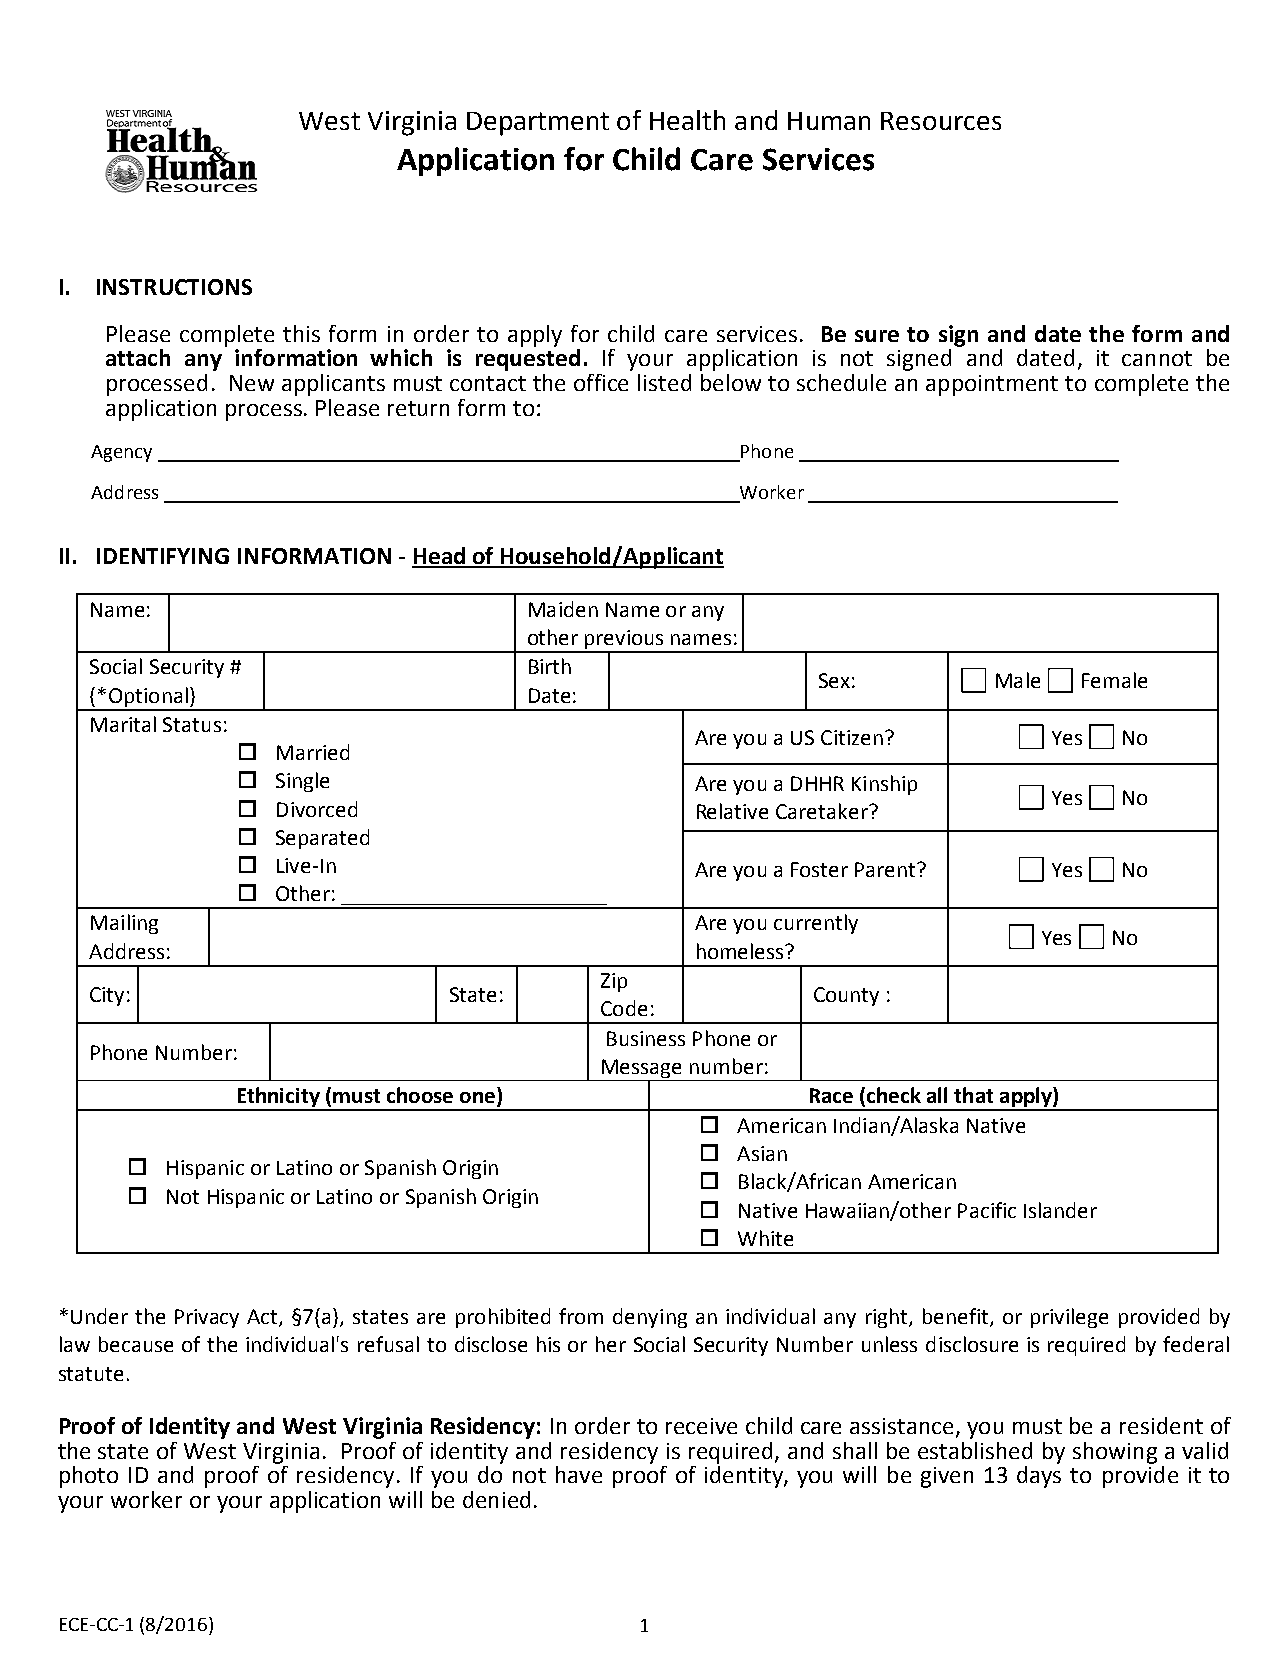  I want to click on photo, so click(89, 1477).
